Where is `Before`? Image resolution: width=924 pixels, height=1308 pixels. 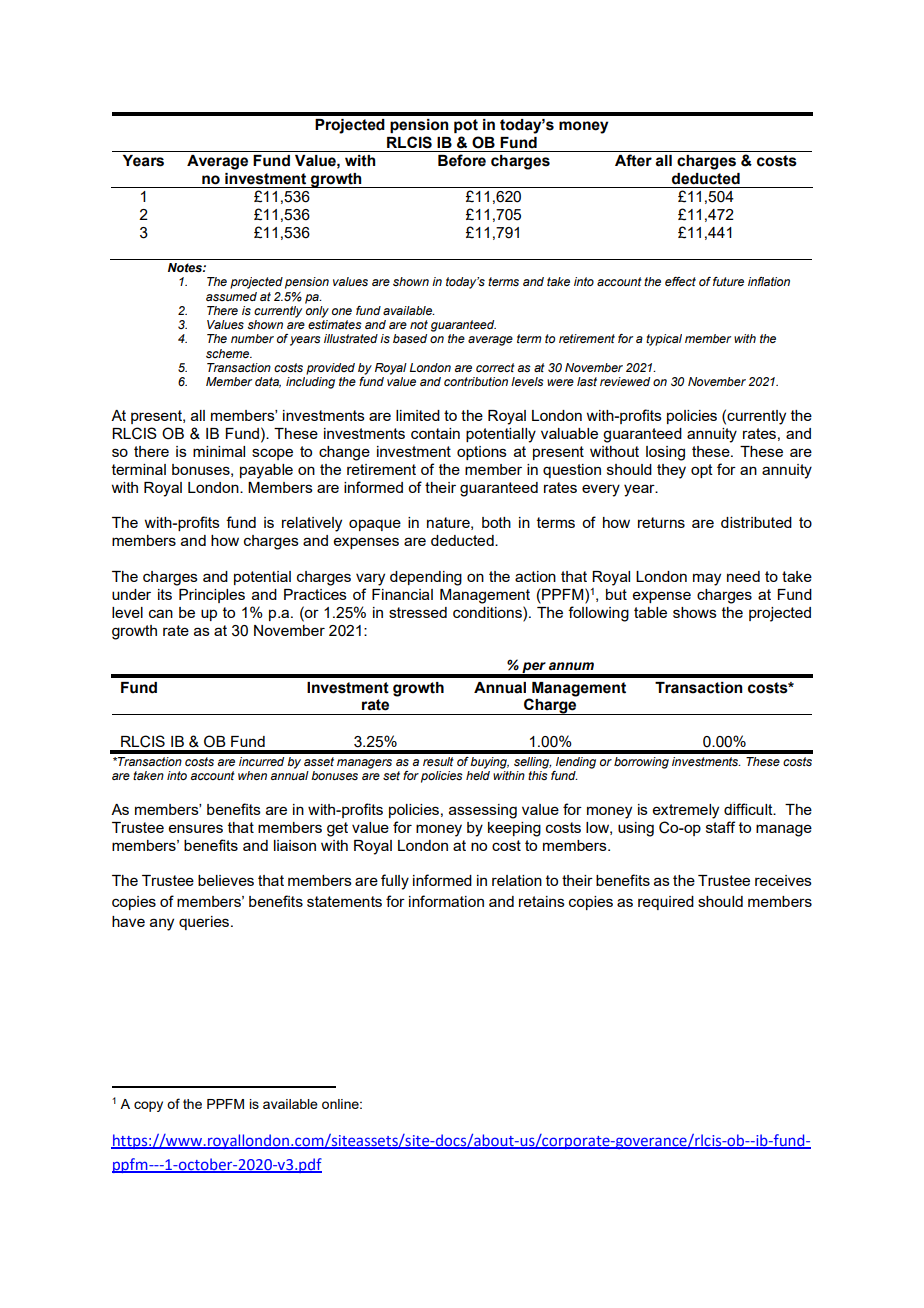
Before is located at coordinates (462, 160).
